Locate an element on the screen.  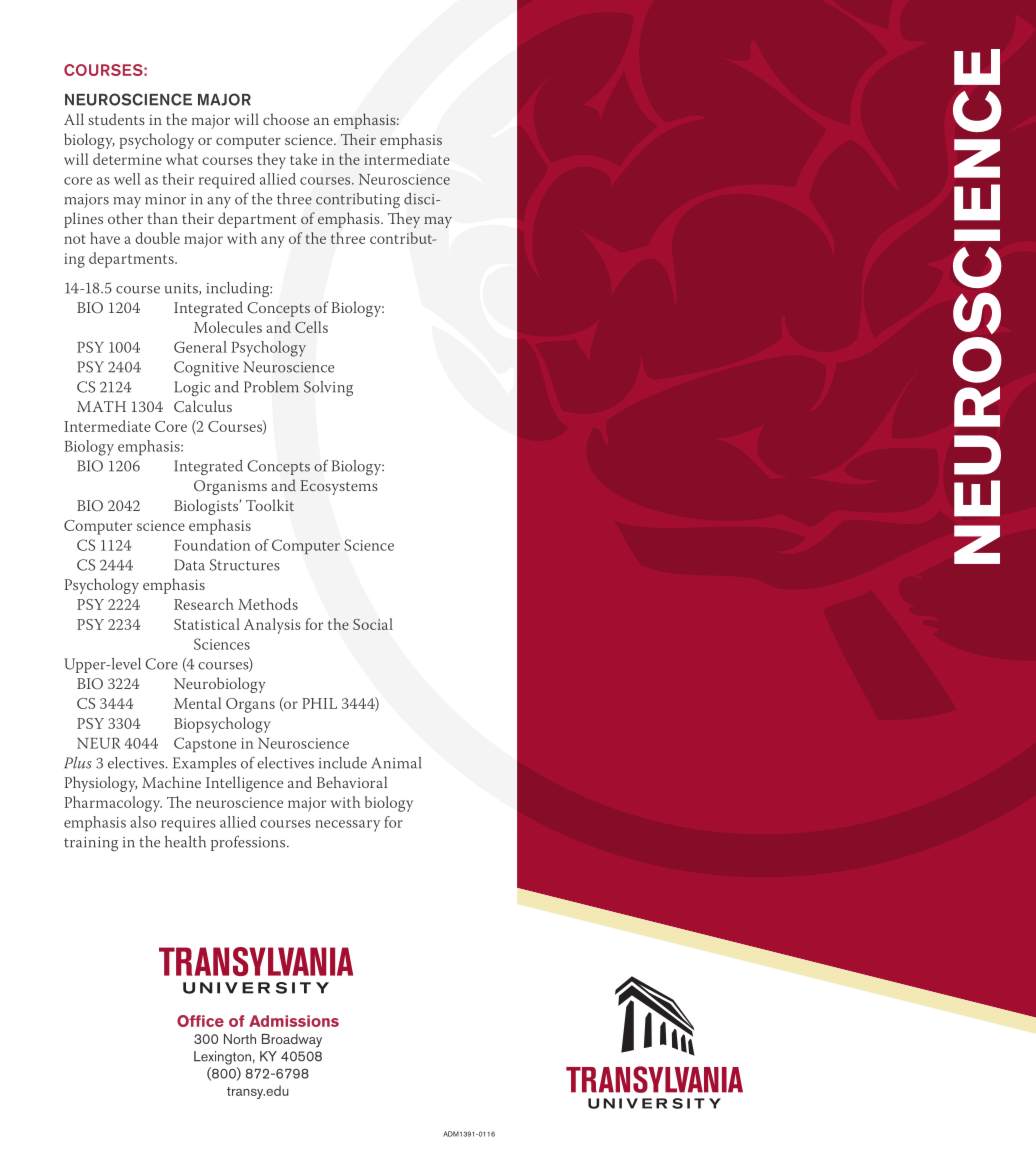
Structures is located at coordinates (245, 565).
